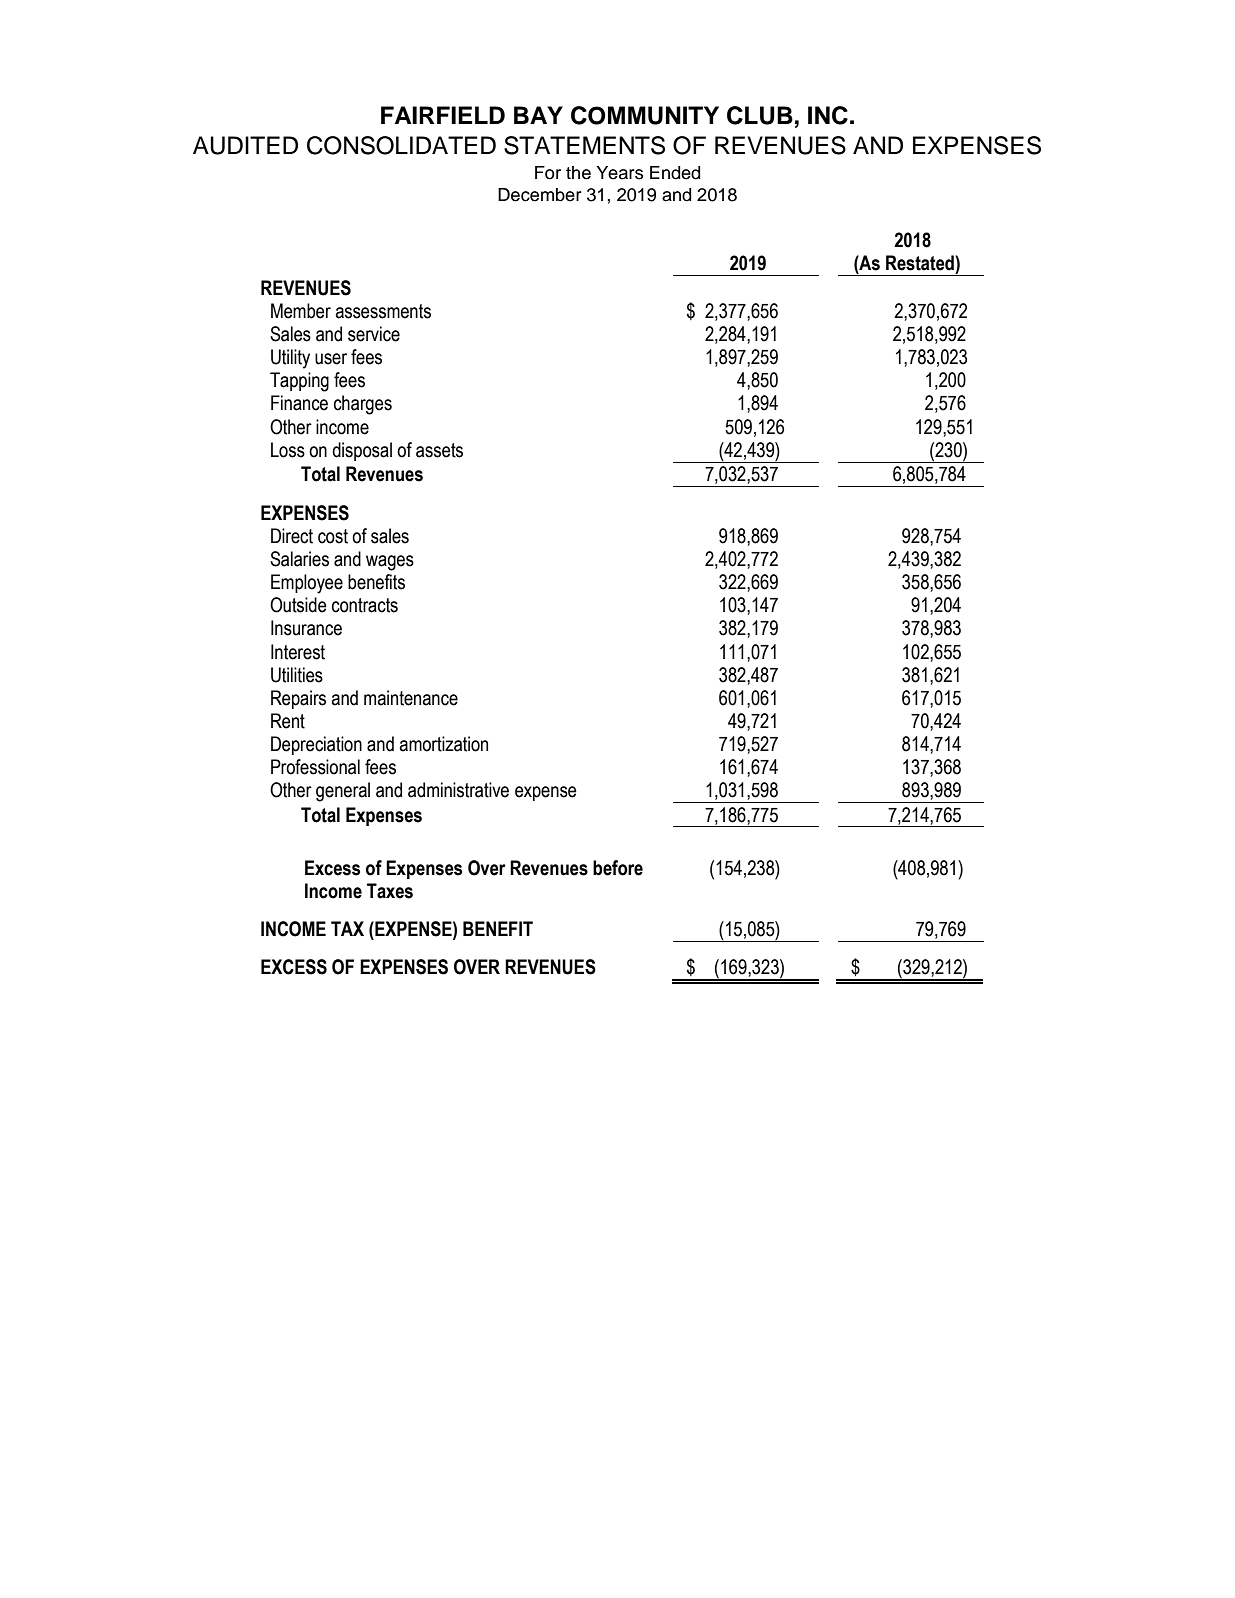 This screenshot has height=1598, width=1235. I want to click on assets, so click(439, 450).
